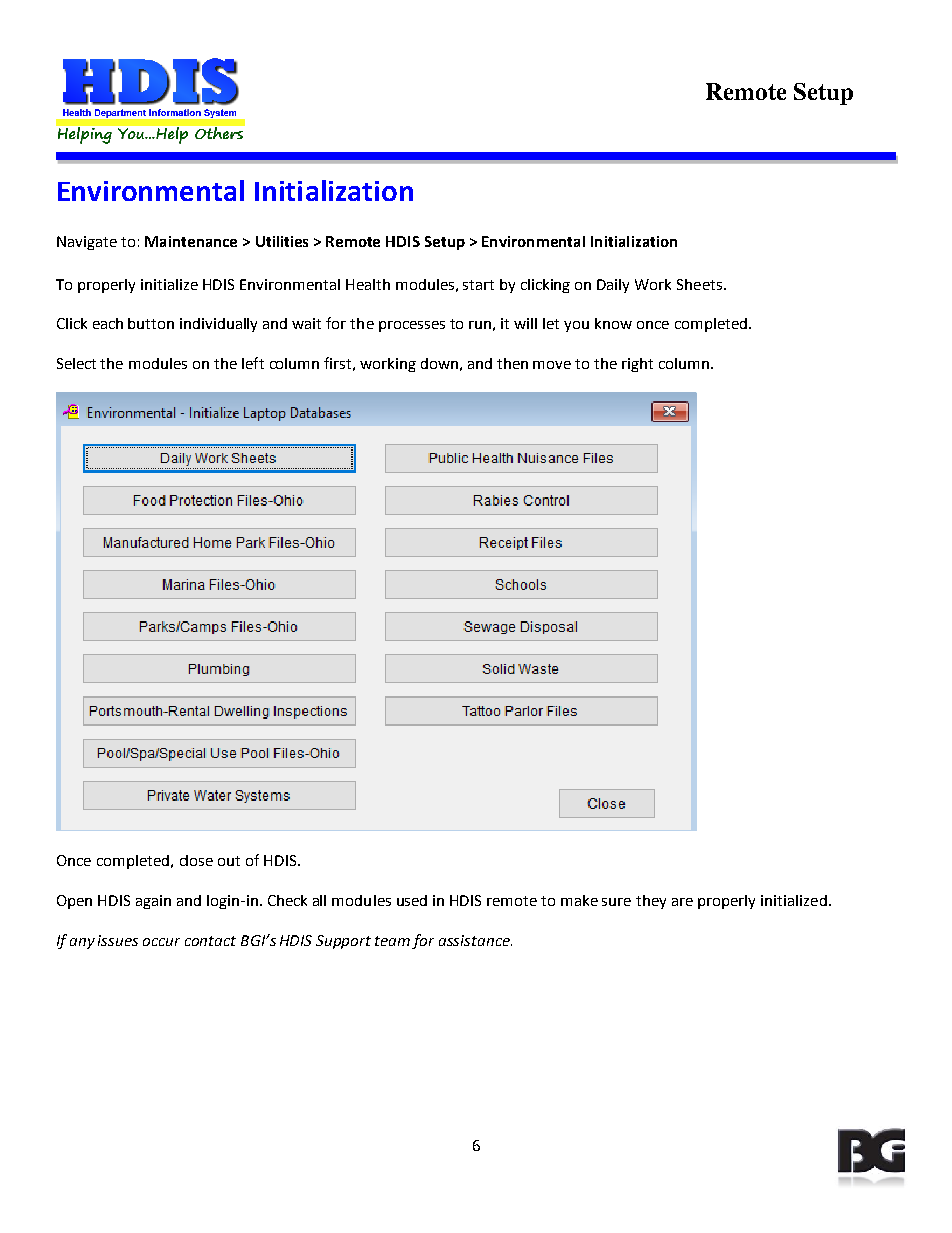  I want to click on Daily, so click(613, 286).
